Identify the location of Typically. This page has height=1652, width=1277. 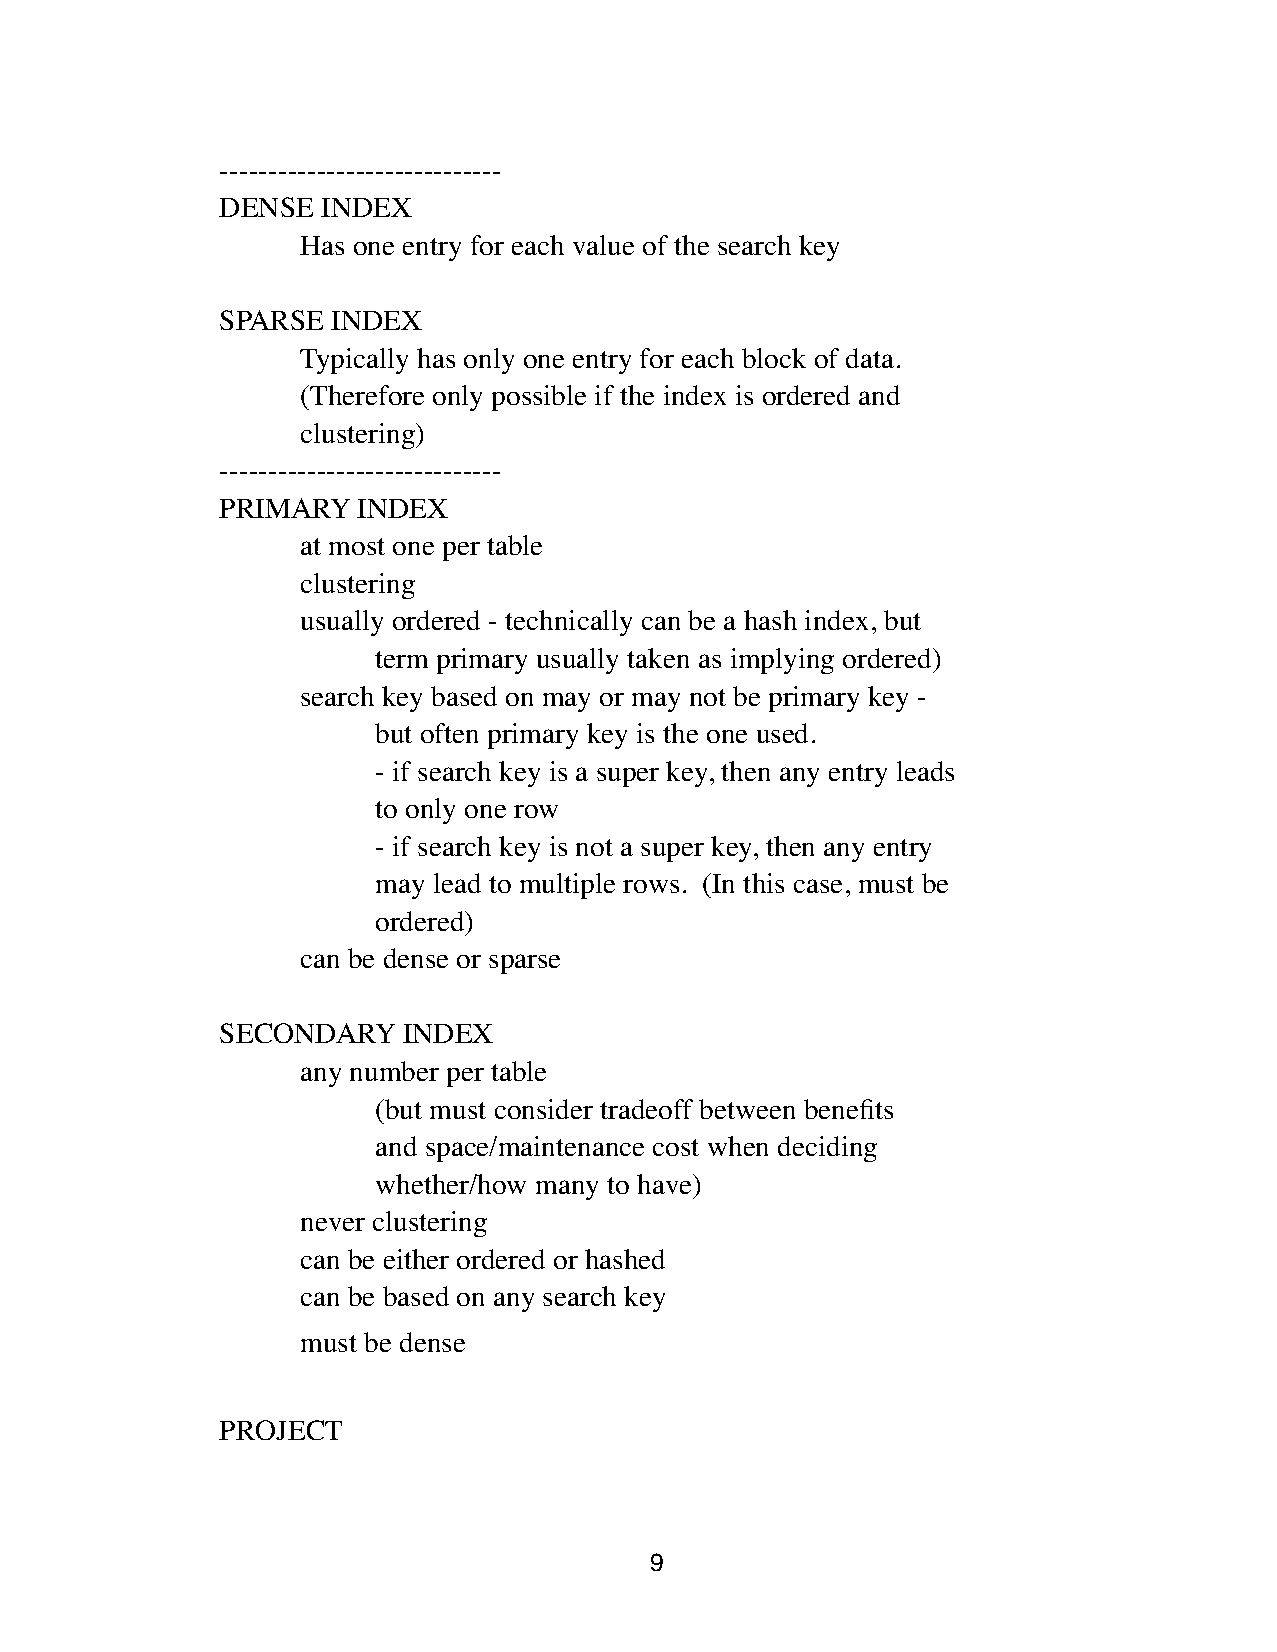
(354, 361).
